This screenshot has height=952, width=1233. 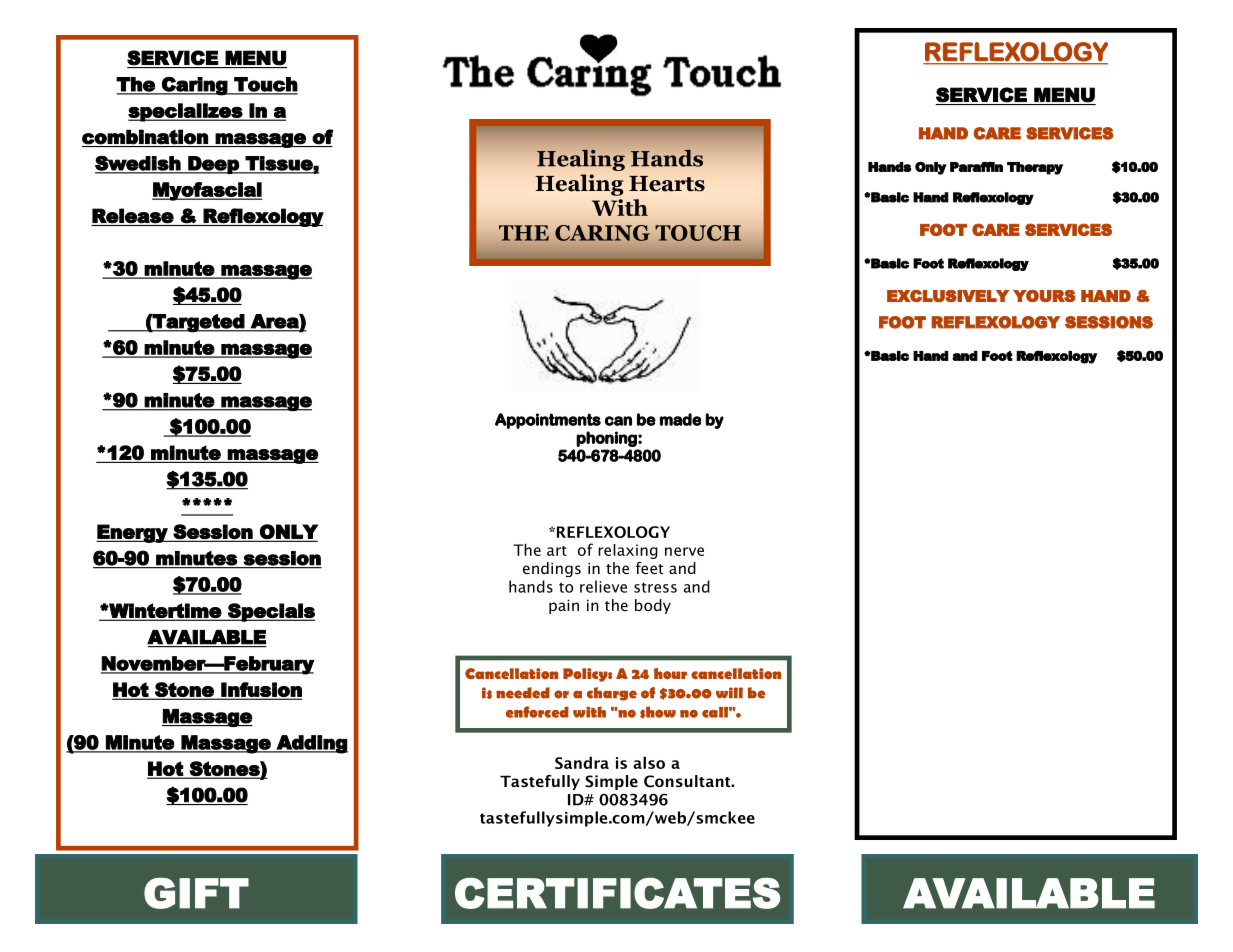 What do you see at coordinates (649, 762) in the screenshot?
I see `also` at bounding box center [649, 762].
